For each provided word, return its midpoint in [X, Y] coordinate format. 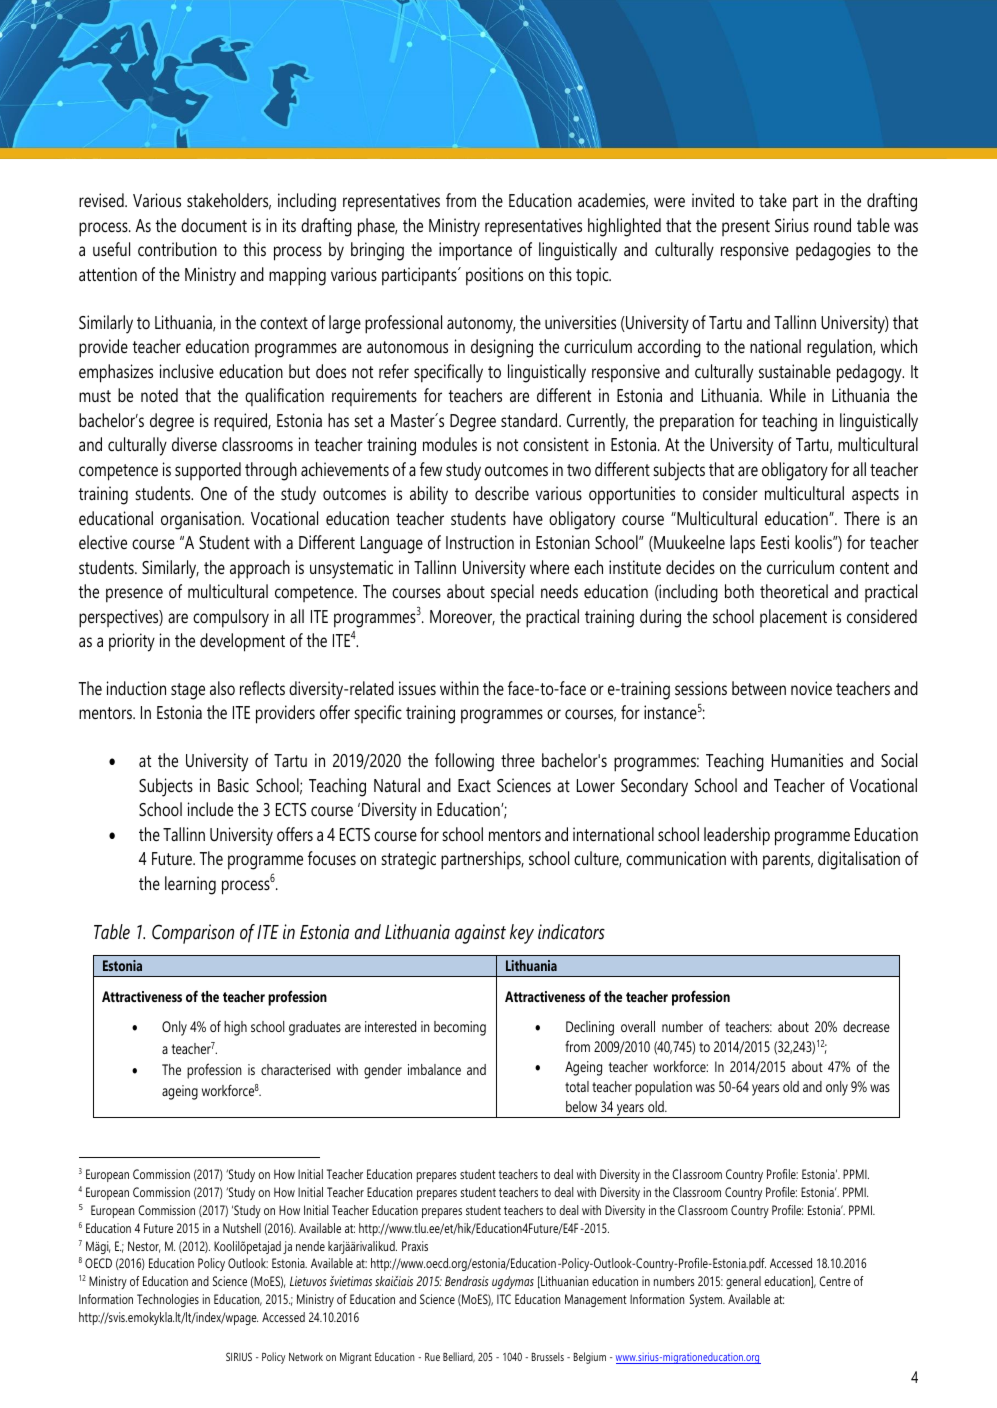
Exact [474, 785]
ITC [504, 1299]
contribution [177, 249]
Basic [233, 785]
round [832, 225]
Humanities [807, 760]
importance [475, 251]
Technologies [168, 1300]
